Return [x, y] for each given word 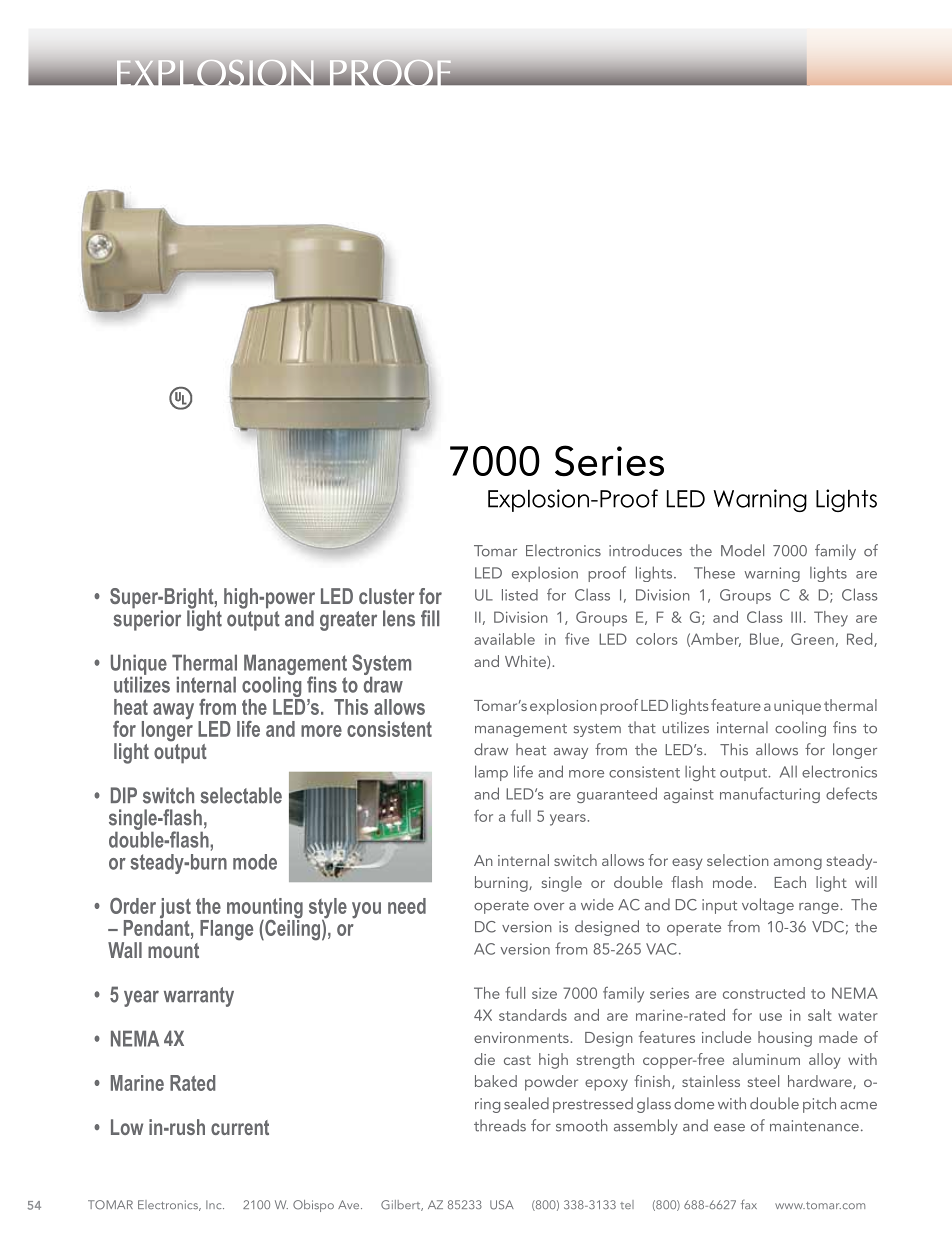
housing [785, 1039]
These [714, 572]
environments [522, 1037]
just [175, 909]
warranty [199, 997]
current [240, 1127]
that [642, 727]
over [549, 907]
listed [520, 595]
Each [790, 882]
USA [502, 1205]
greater [348, 621]
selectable [241, 795]
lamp [491, 773]
